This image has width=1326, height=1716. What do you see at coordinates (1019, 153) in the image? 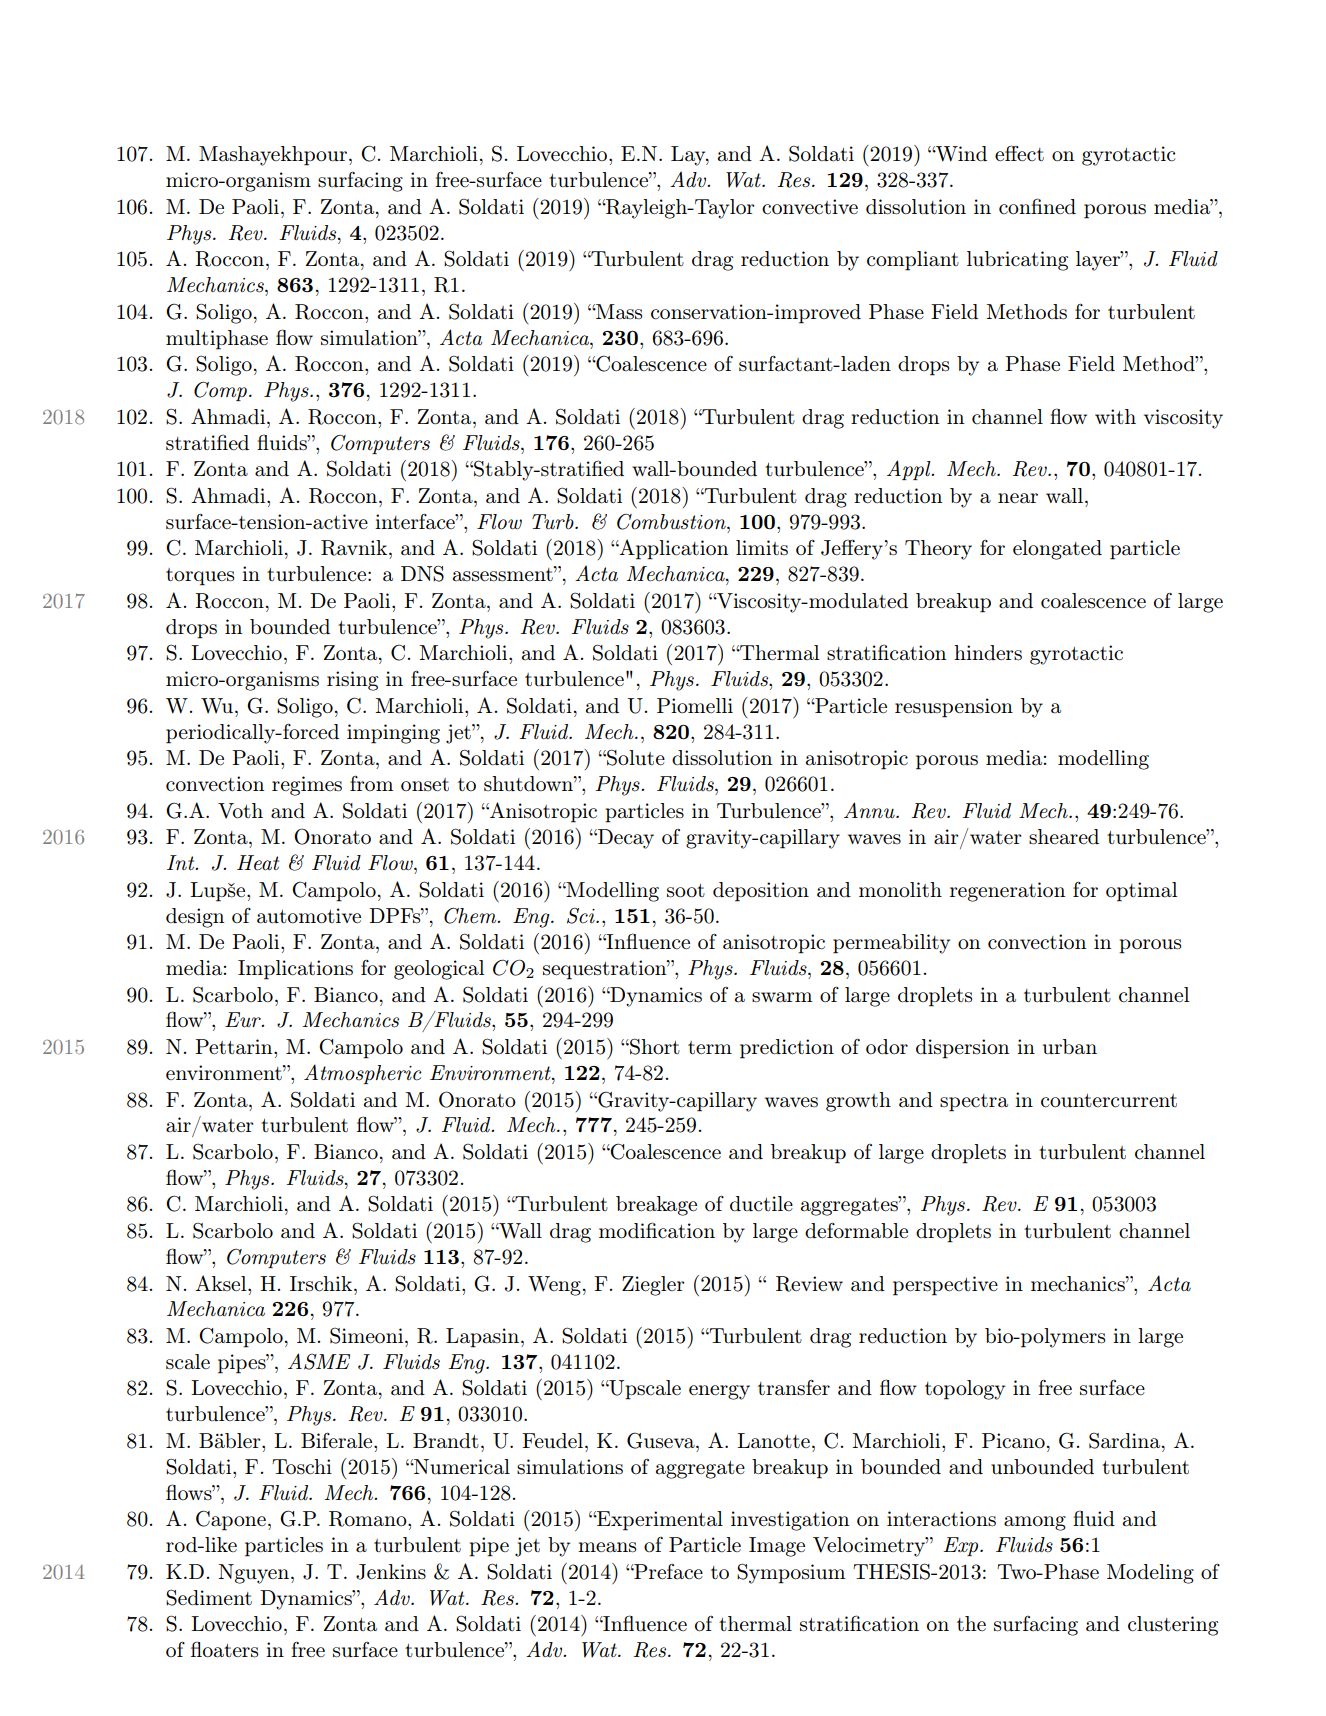
I see `effect` at bounding box center [1019, 153].
